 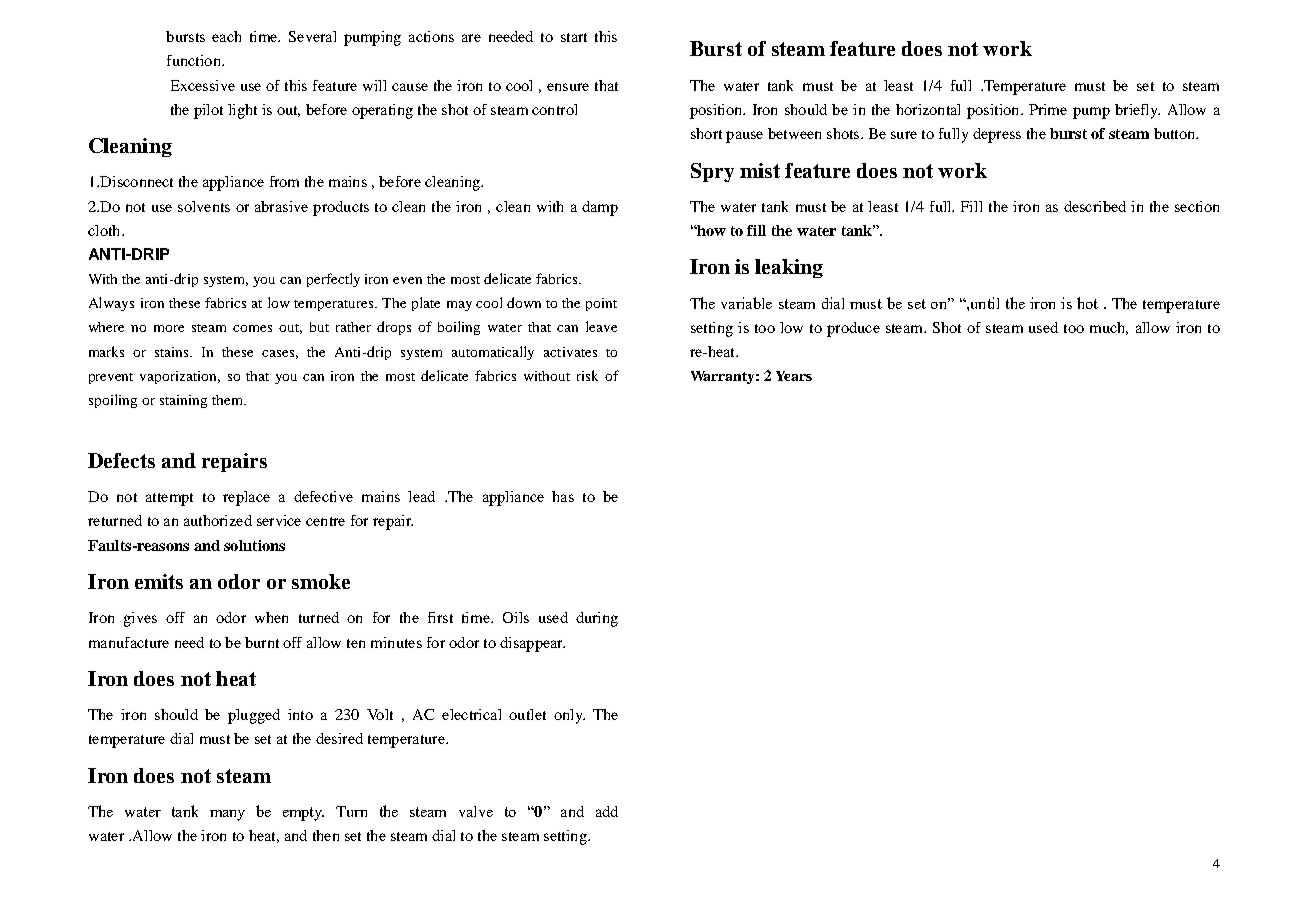 I want to click on add, so click(x=607, y=811).
